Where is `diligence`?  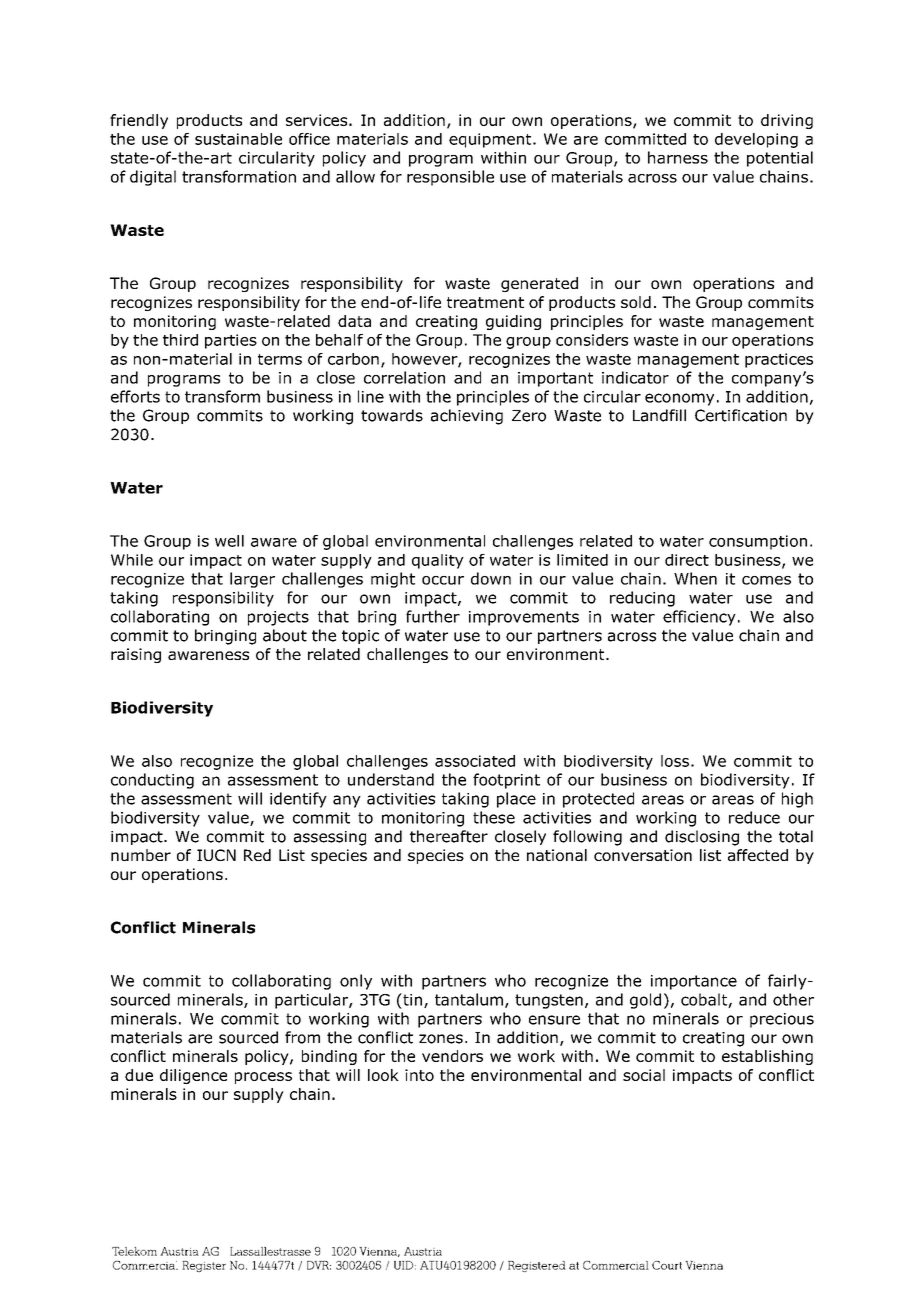 diligence is located at coordinates (193, 1076).
